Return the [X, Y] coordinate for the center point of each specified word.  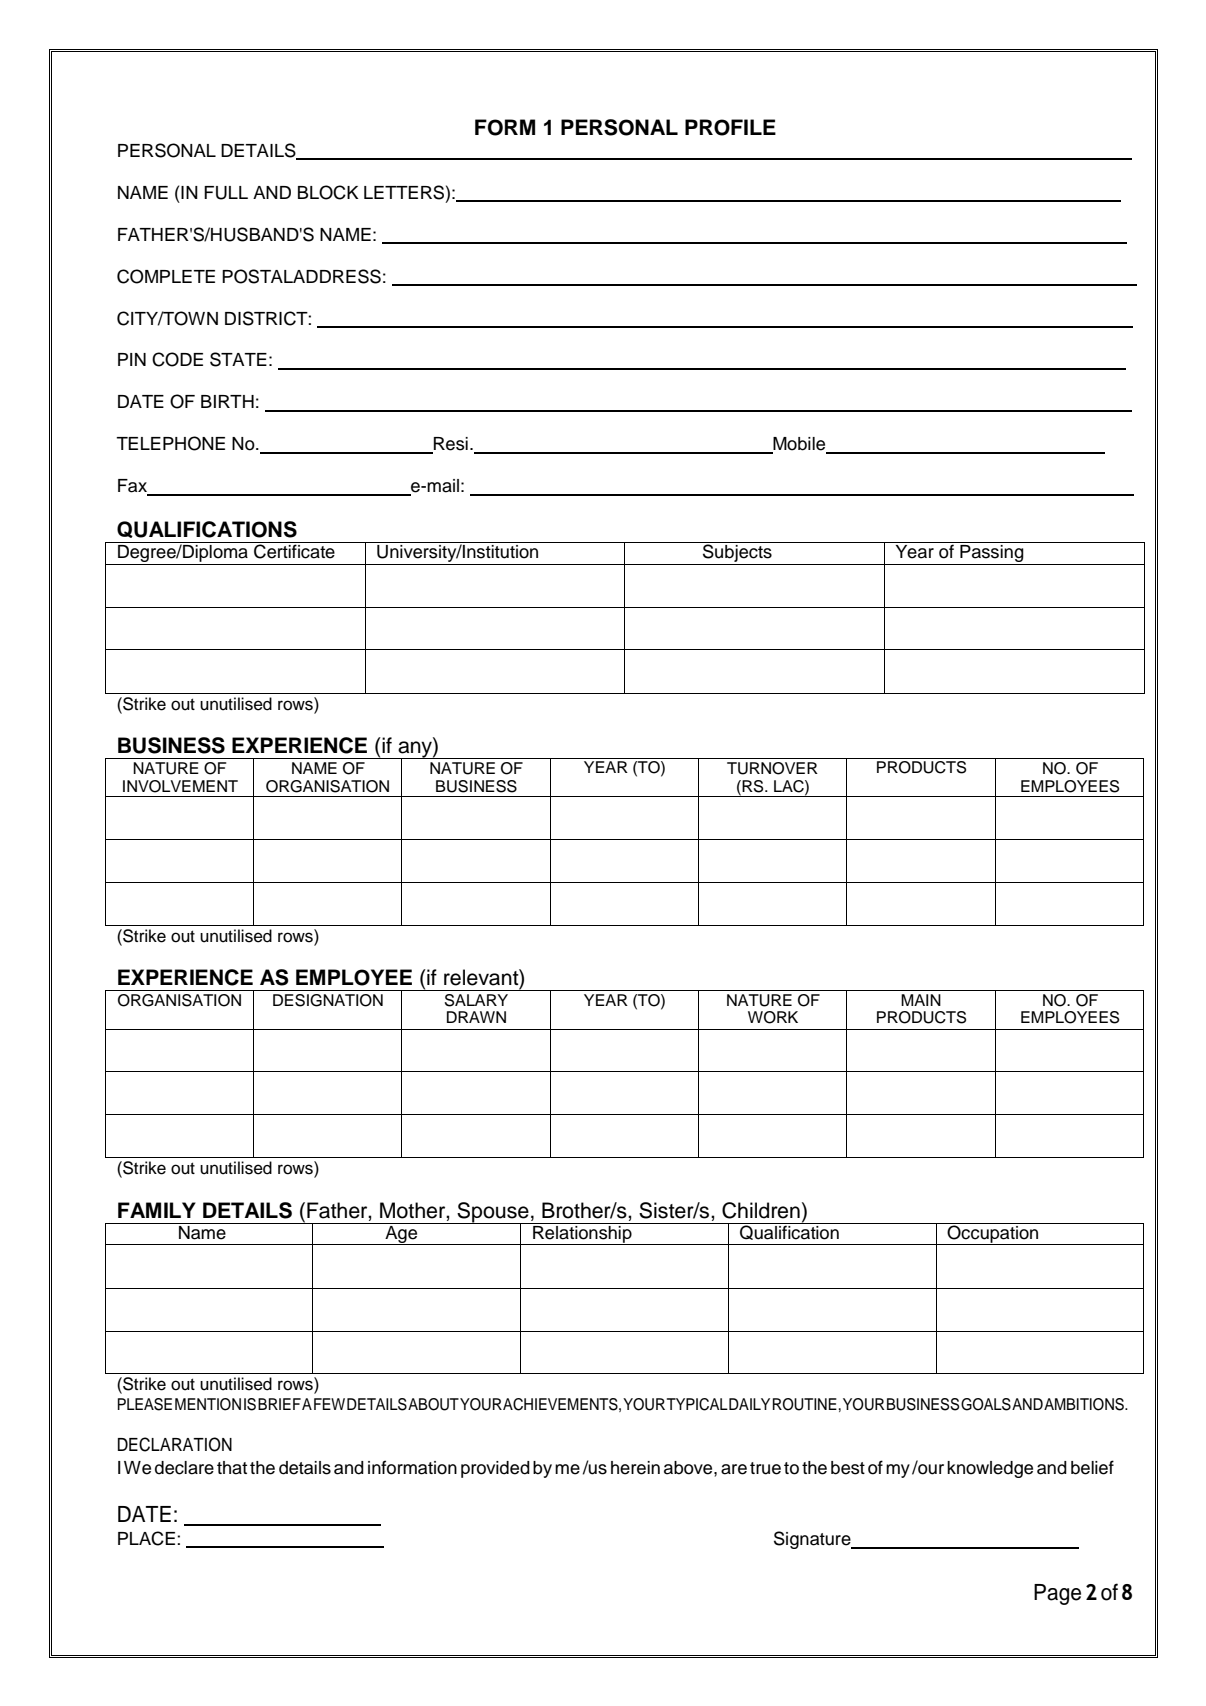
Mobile [799, 445]
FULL [226, 193]
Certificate [294, 550]
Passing [992, 555]
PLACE [146, 1538]
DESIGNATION [328, 1000]
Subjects [737, 552]
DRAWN [476, 1017]
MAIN [921, 1000]
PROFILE [730, 127]
